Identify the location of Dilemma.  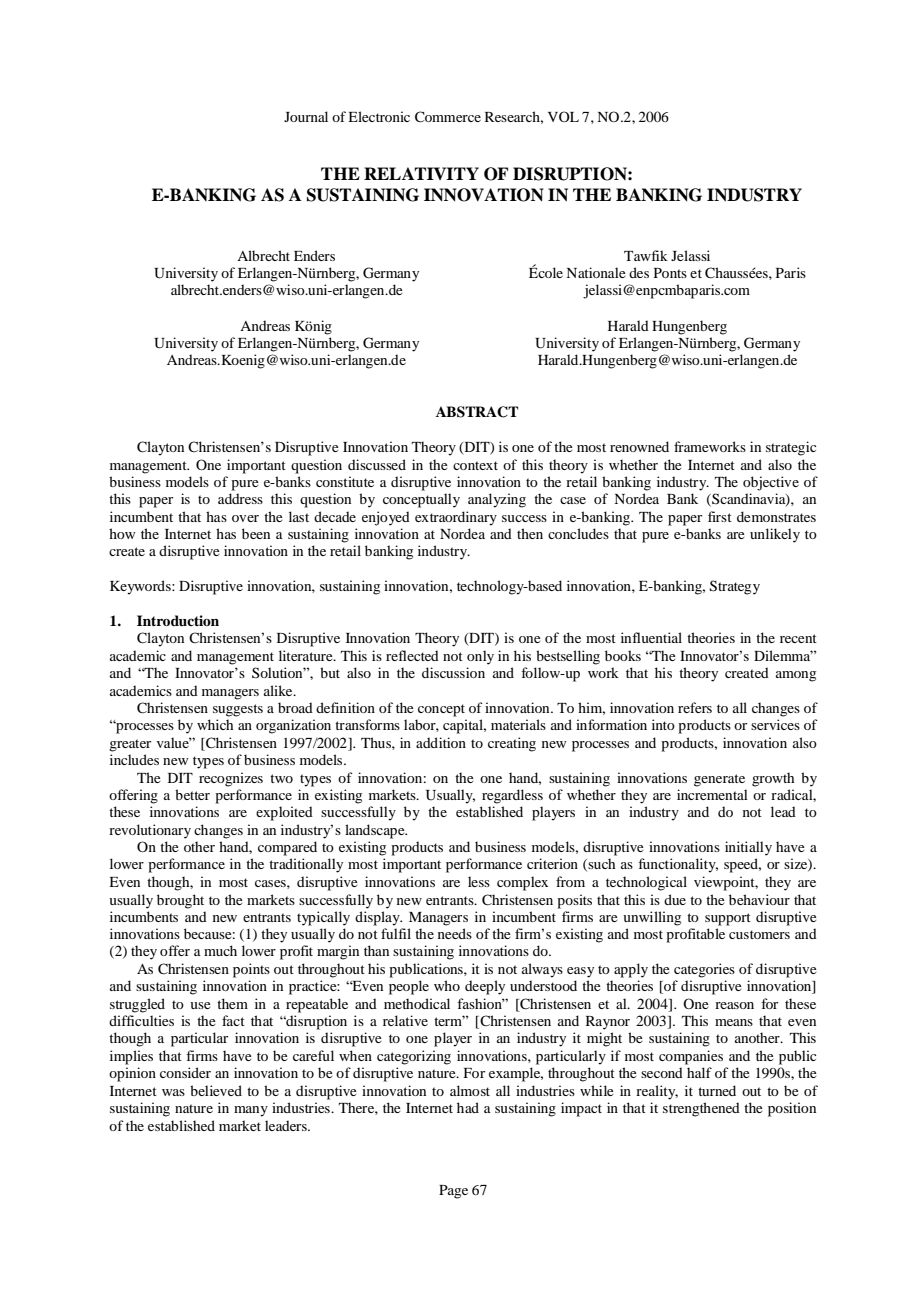
(783, 655).
